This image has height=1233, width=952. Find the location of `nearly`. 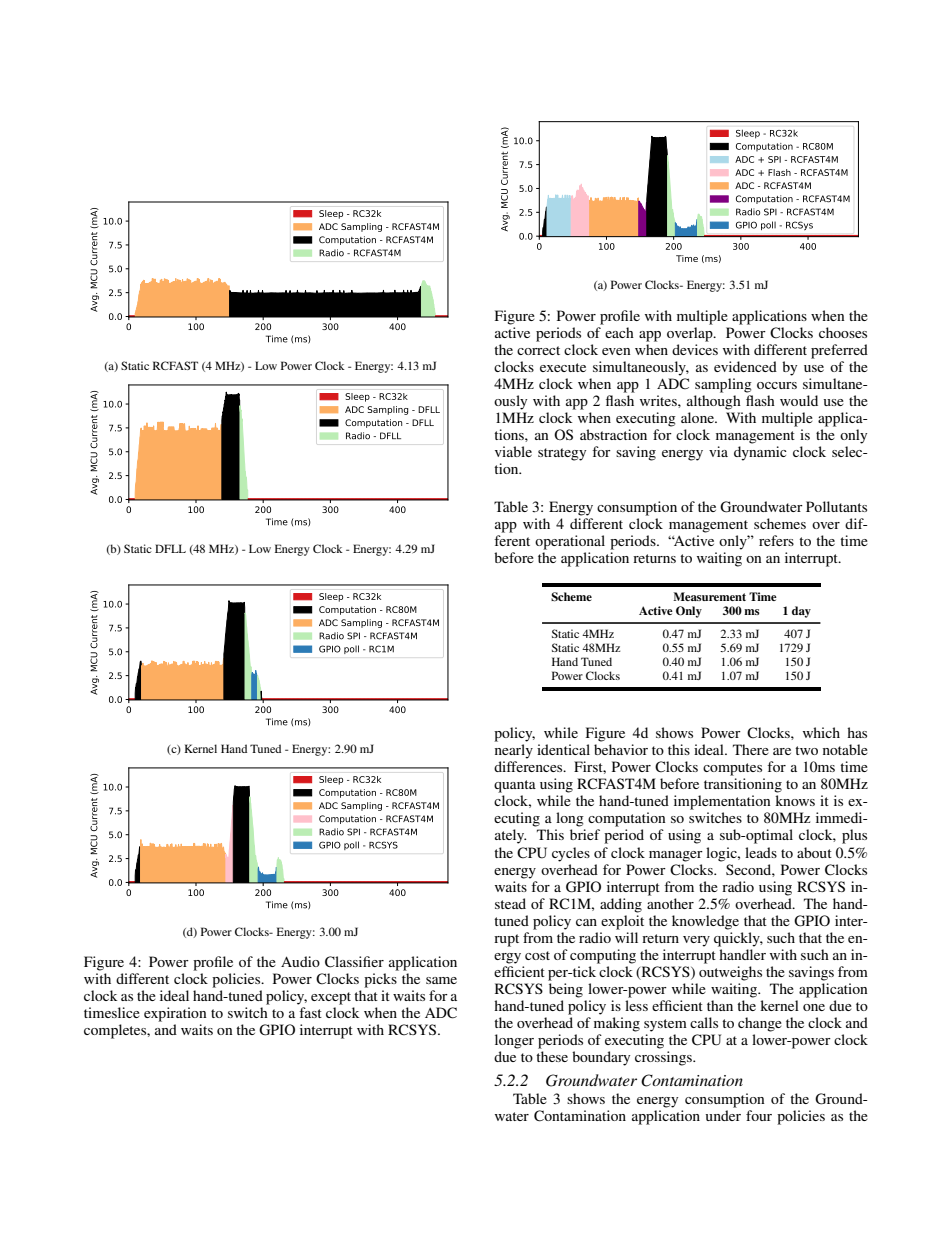

nearly is located at coordinates (514, 751).
